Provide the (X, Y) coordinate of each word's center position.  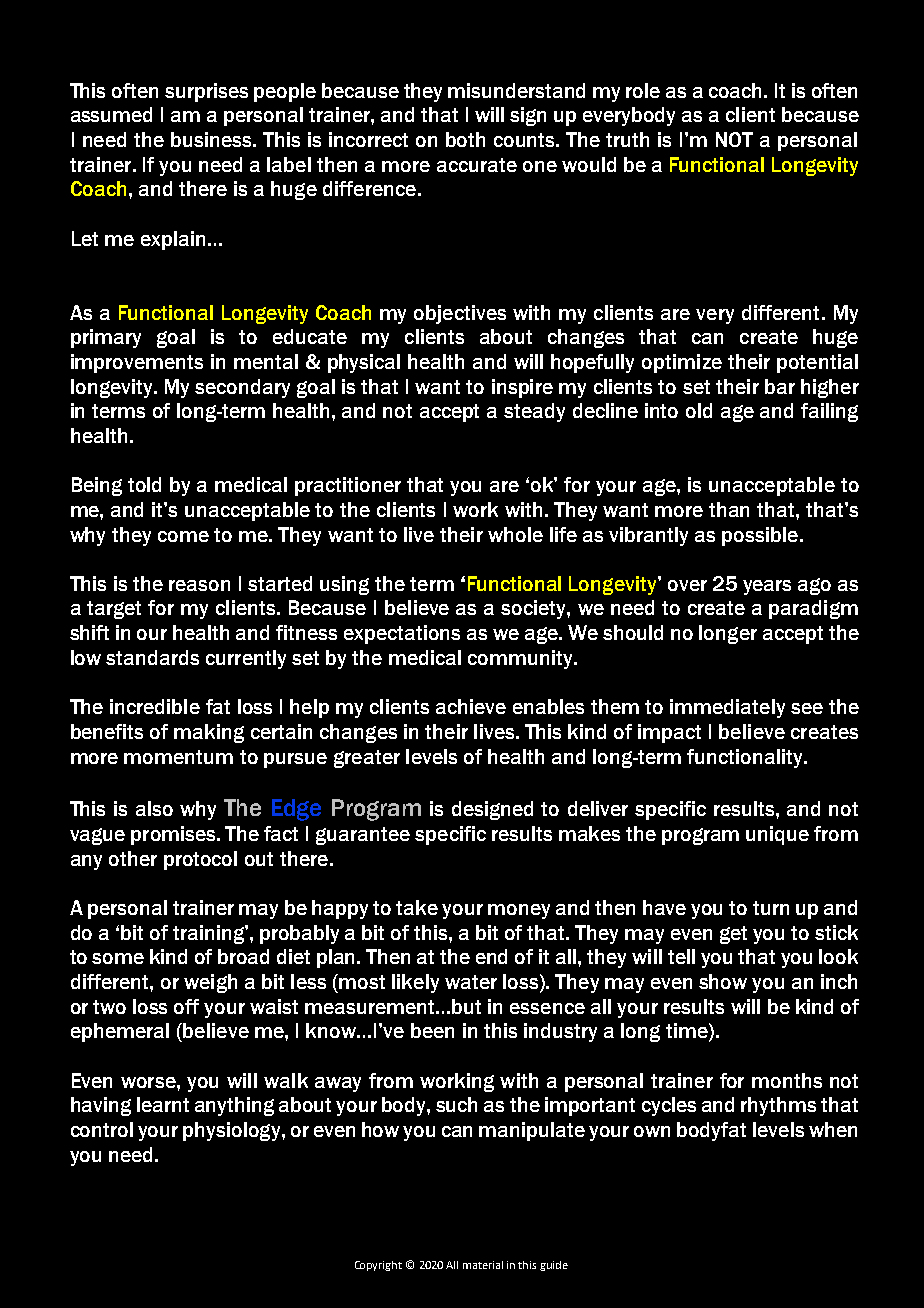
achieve (471, 706)
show (723, 981)
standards (152, 657)
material (483, 1265)
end (491, 956)
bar (780, 386)
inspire (522, 388)
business (212, 139)
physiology (233, 1131)
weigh (210, 983)
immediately (727, 708)
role (643, 90)
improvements (137, 363)
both (465, 139)
